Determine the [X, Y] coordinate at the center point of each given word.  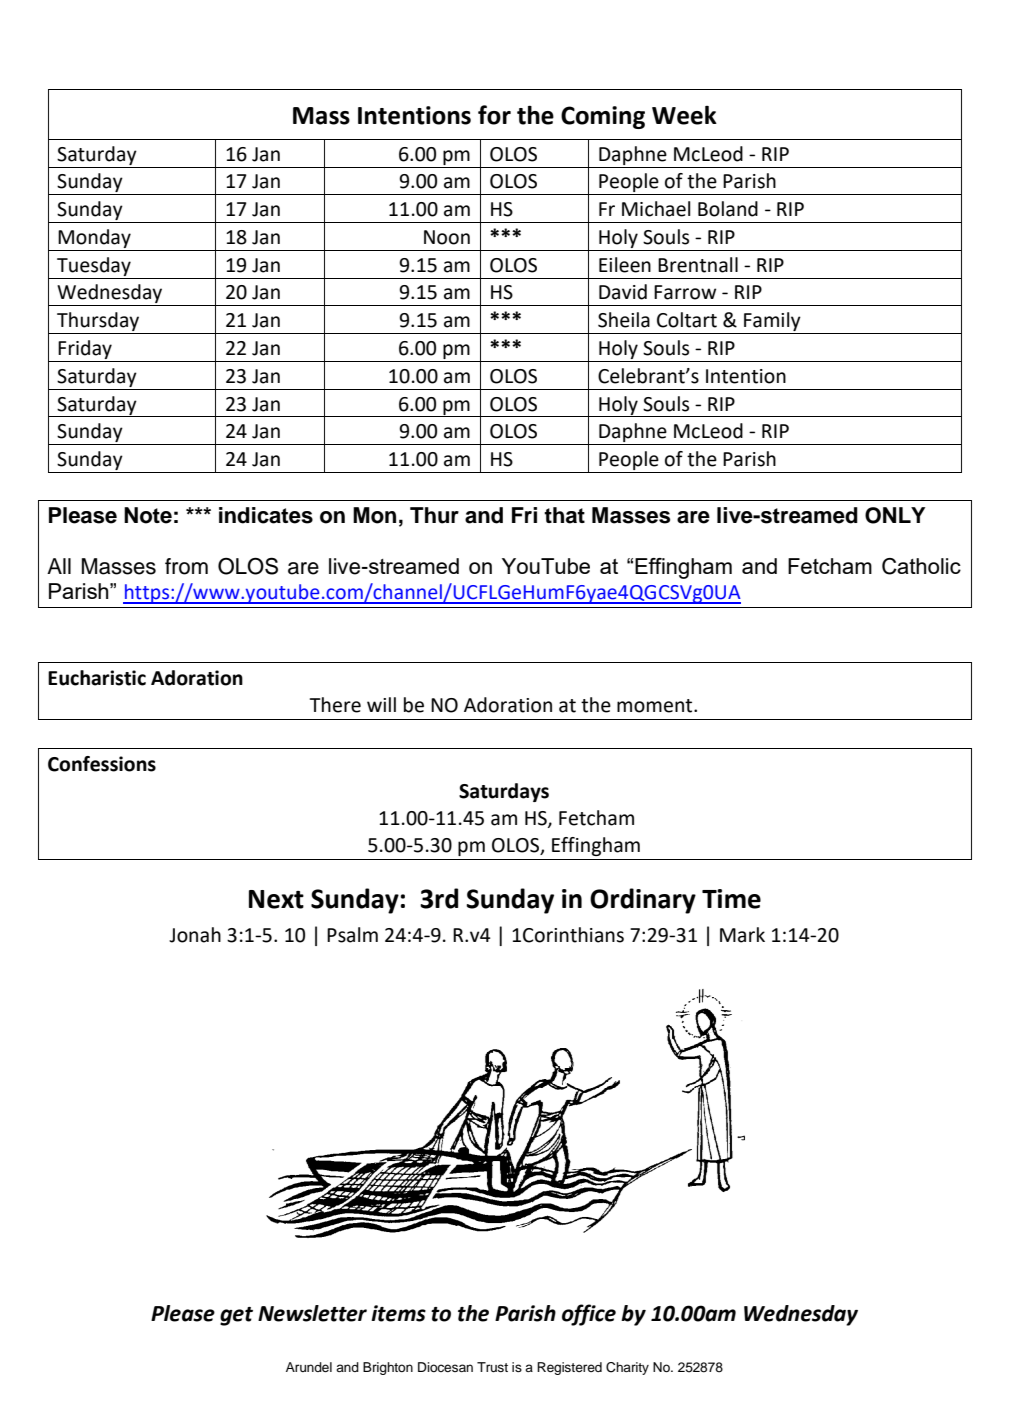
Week [684, 115]
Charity [627, 1368]
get [236, 1316]
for [494, 115]
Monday [94, 238]
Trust [492, 1367]
